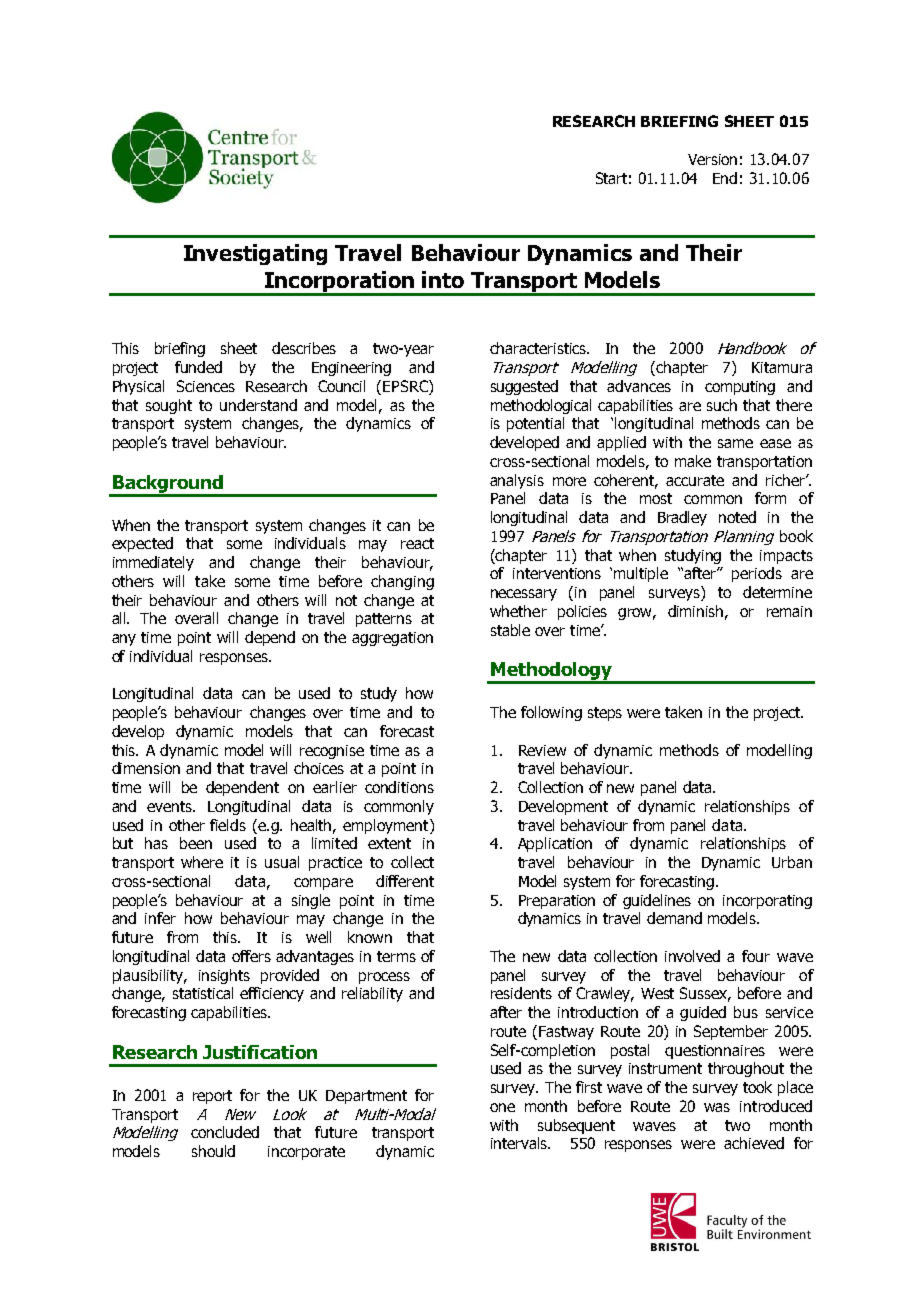 This document has height=1308, width=924. What do you see at coordinates (789, 611) in the document?
I see `remain` at bounding box center [789, 611].
